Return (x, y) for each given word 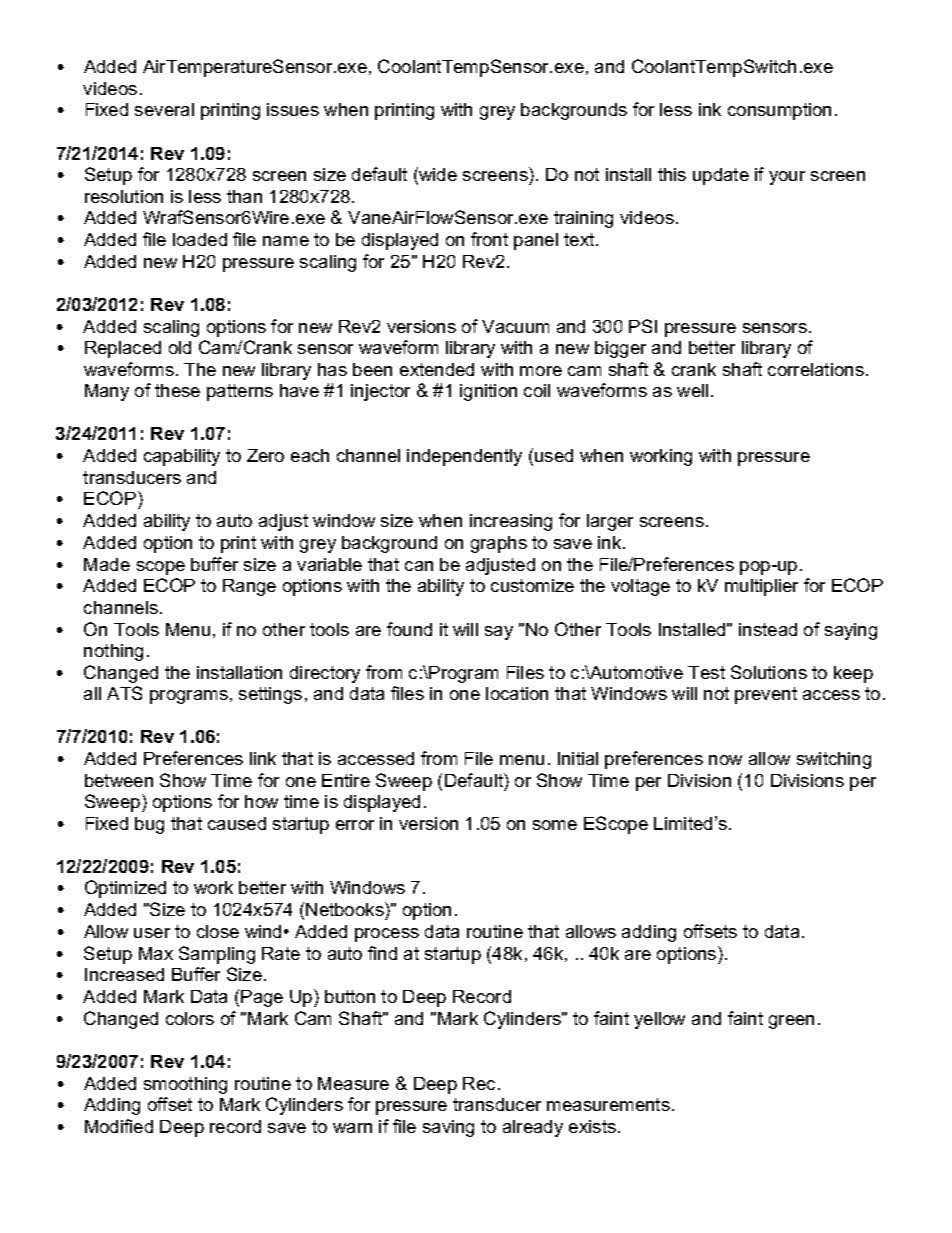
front (489, 239)
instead (768, 629)
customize (532, 585)
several (164, 109)
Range (249, 587)
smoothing (185, 1085)
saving (448, 1128)
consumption (779, 111)
